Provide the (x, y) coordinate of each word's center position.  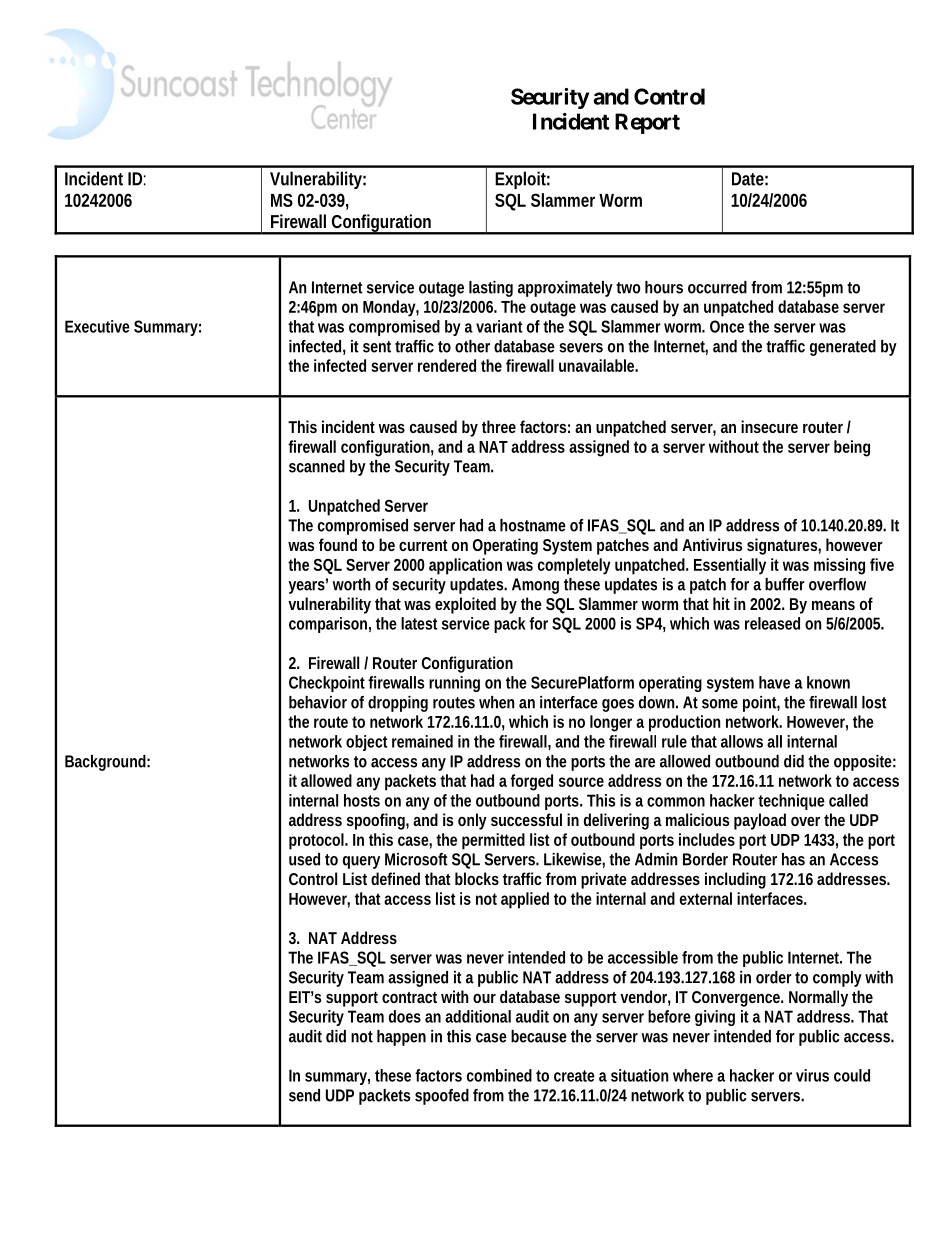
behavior (318, 702)
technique (791, 802)
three (499, 426)
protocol (317, 841)
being (852, 448)
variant (499, 326)
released (772, 623)
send (304, 1095)
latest (419, 623)
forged (531, 782)
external (706, 898)
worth (351, 584)
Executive (97, 326)
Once (727, 326)
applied (525, 900)
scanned (317, 466)
